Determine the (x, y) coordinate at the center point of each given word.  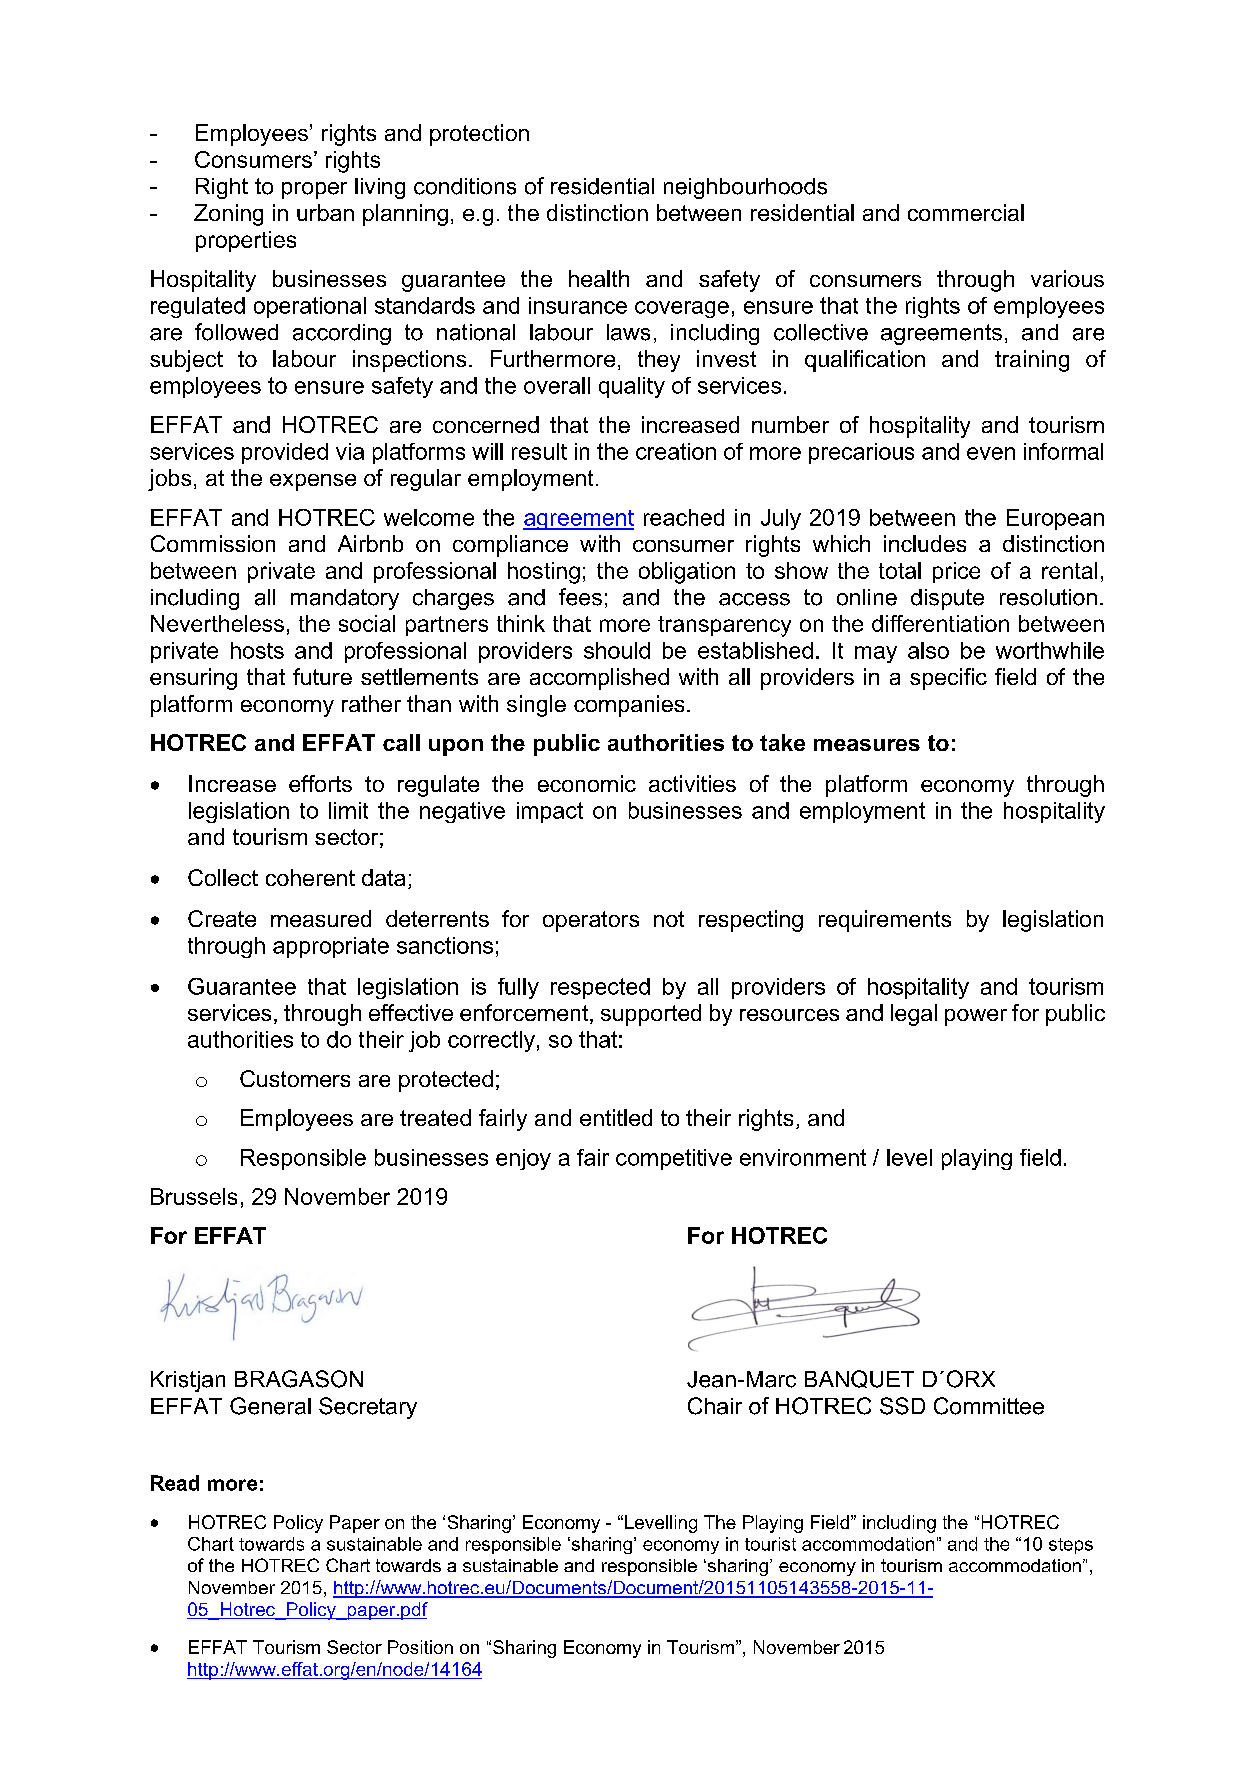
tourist (770, 1544)
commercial (966, 212)
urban (325, 212)
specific (948, 679)
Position (420, 1647)
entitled (616, 1117)
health (599, 278)
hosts (257, 650)
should (617, 650)
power (976, 1017)
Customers (295, 1078)
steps (1071, 1546)
